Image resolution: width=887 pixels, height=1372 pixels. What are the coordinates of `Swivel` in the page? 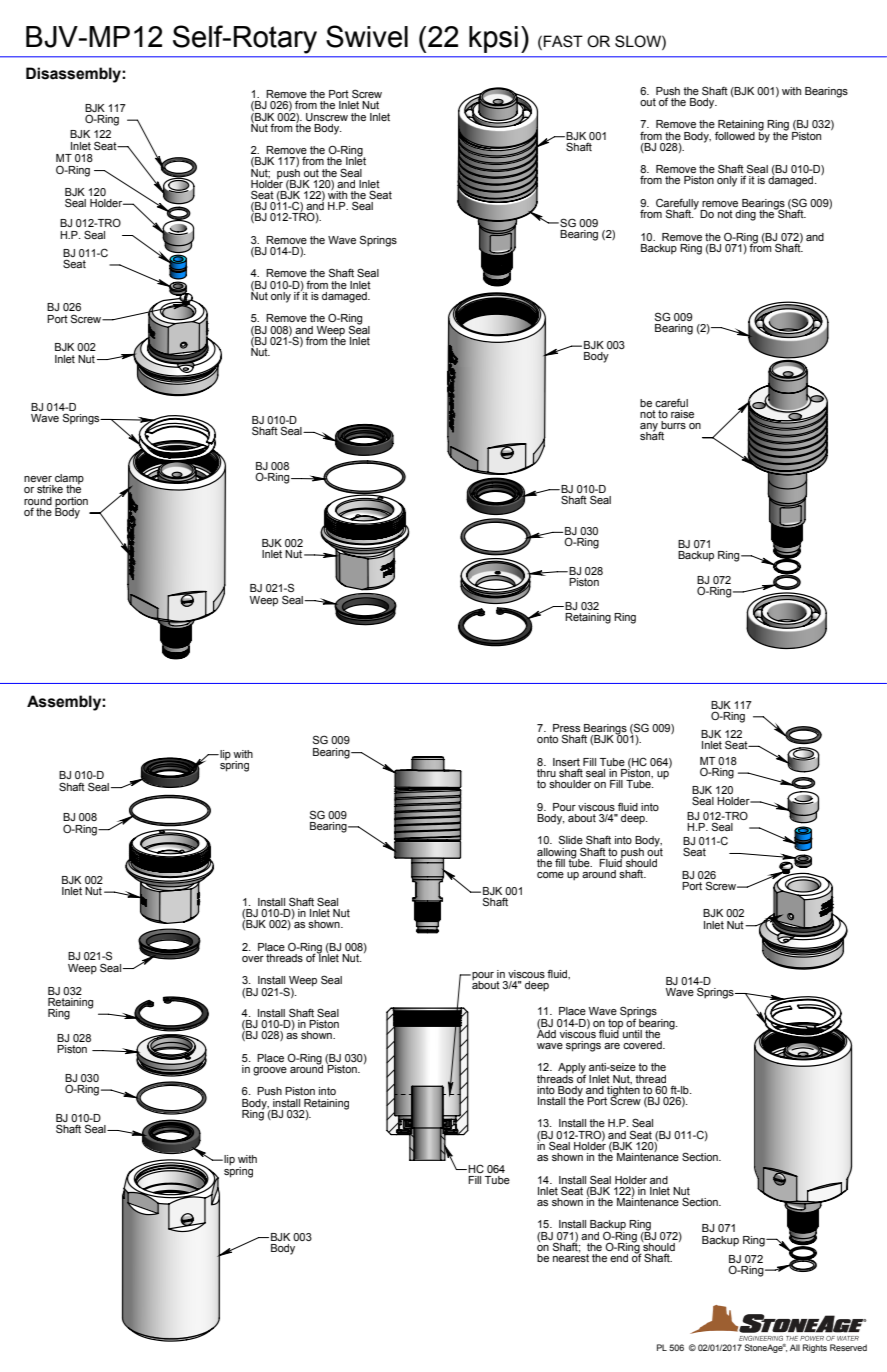 It's located at (367, 36).
